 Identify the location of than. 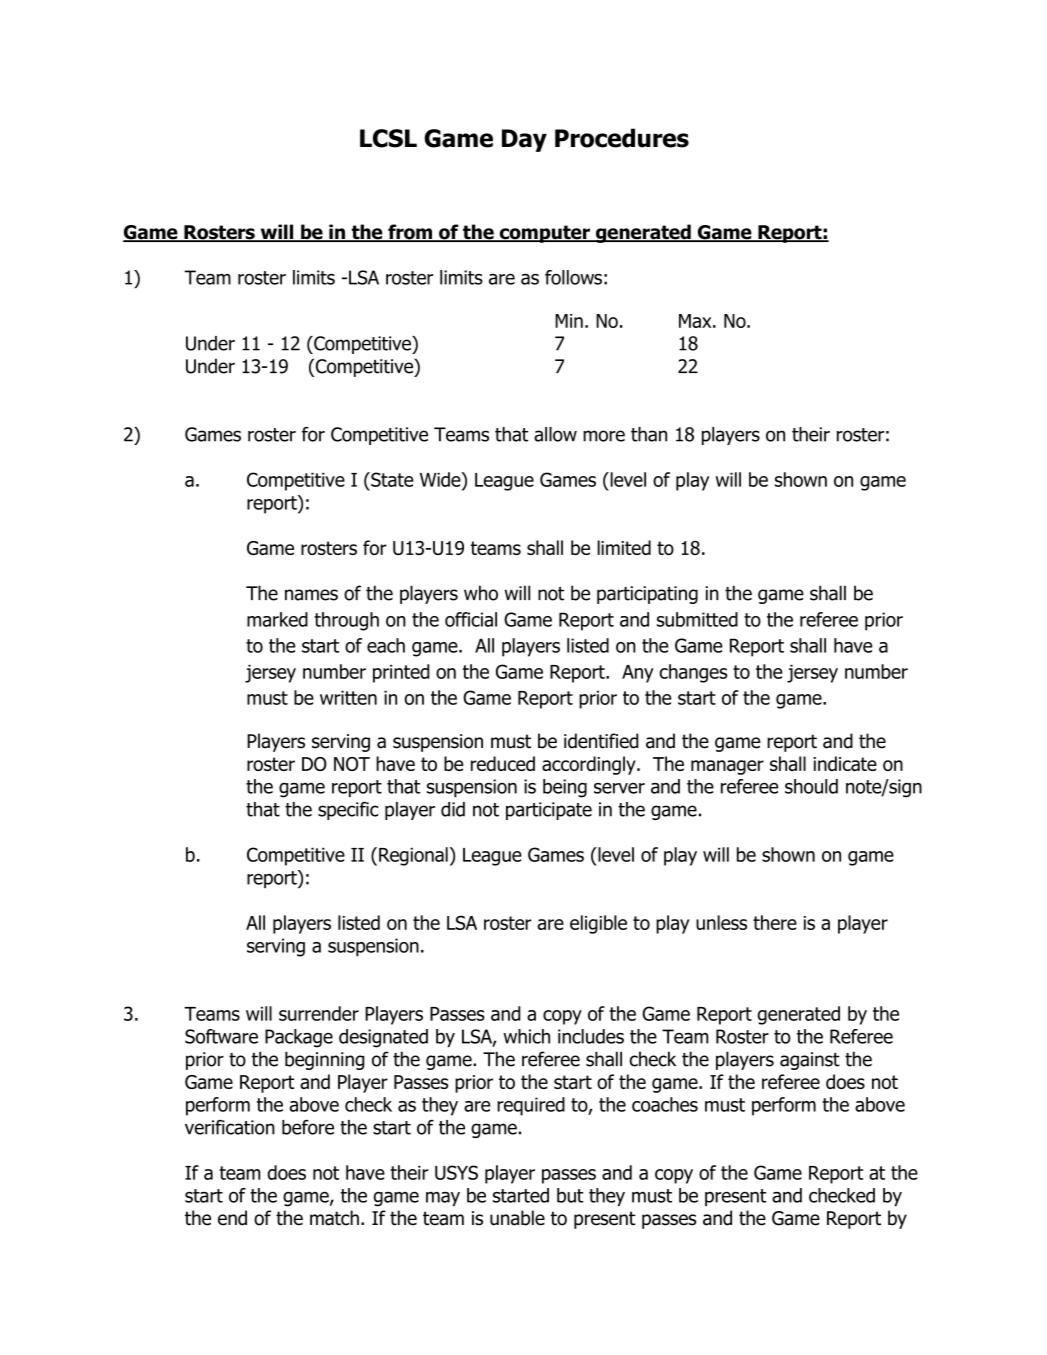
(649, 434).
